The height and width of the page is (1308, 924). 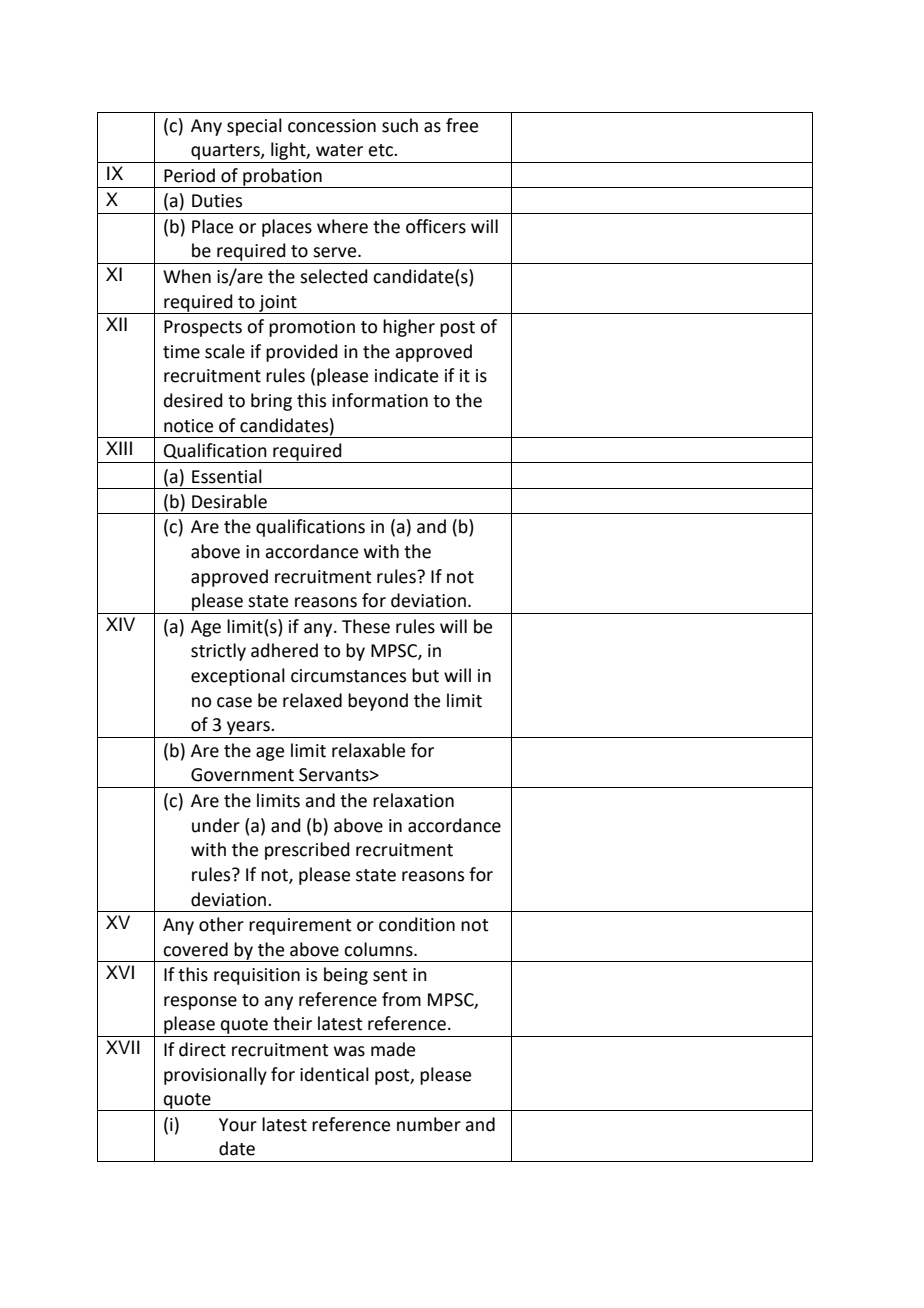 What do you see at coordinates (282, 178) in the page?
I see `probation` at bounding box center [282, 178].
